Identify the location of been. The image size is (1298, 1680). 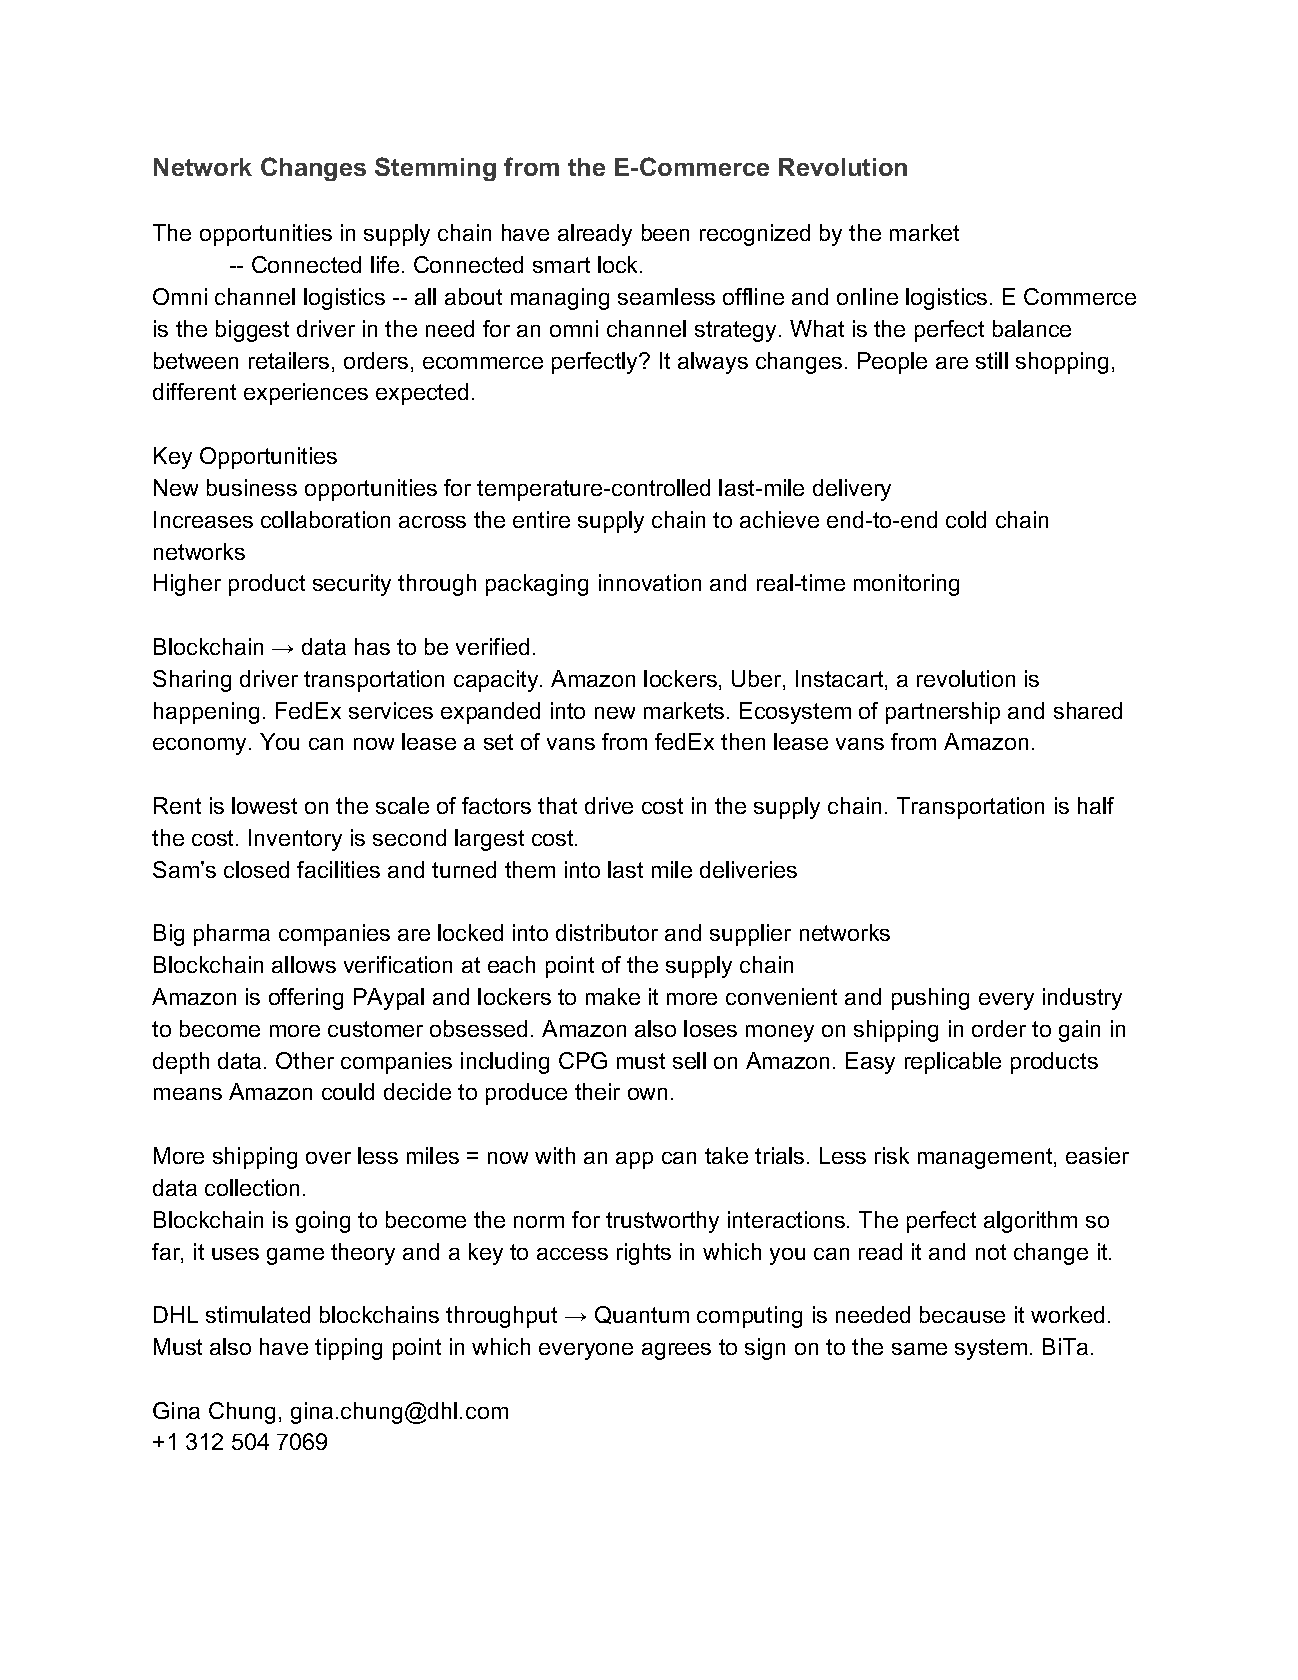
(665, 232).
